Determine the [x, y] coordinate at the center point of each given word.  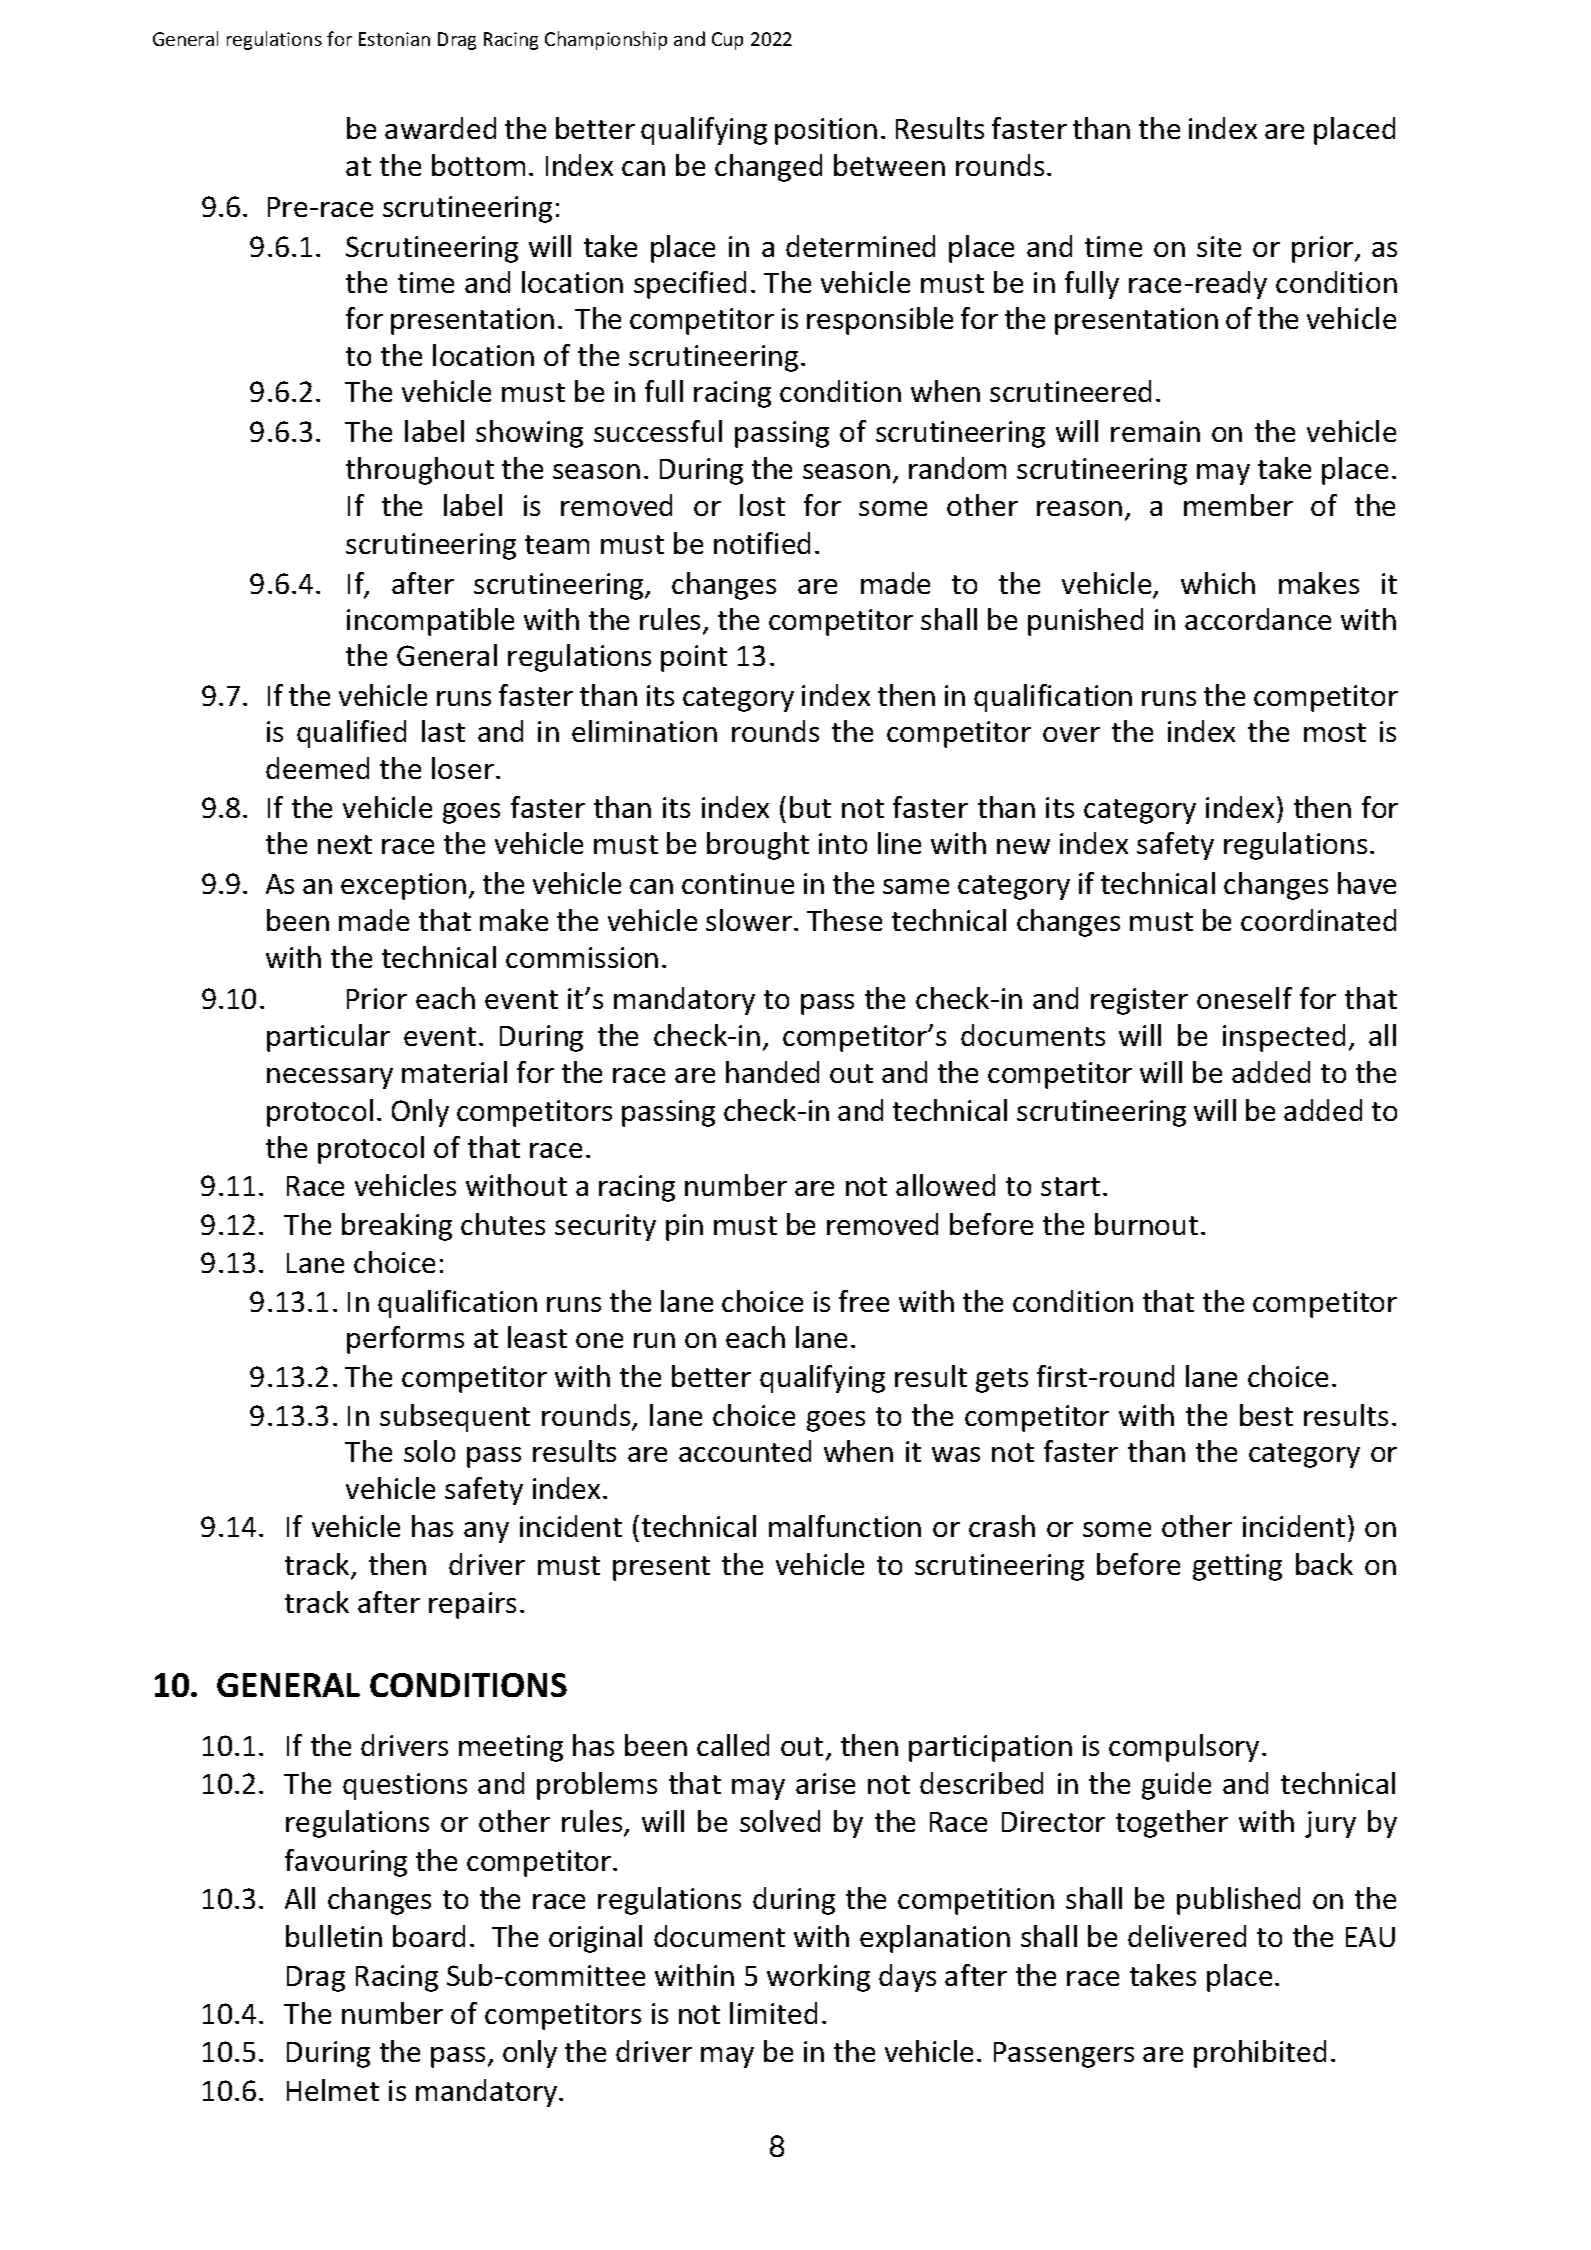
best [1266, 1415]
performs [405, 1340]
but [810, 807]
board [429, 1936]
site [1219, 246]
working [818, 1978]
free [864, 1301]
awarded [440, 128]
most [1335, 732]
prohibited [1260, 2054]
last [443, 731]
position [826, 131]
